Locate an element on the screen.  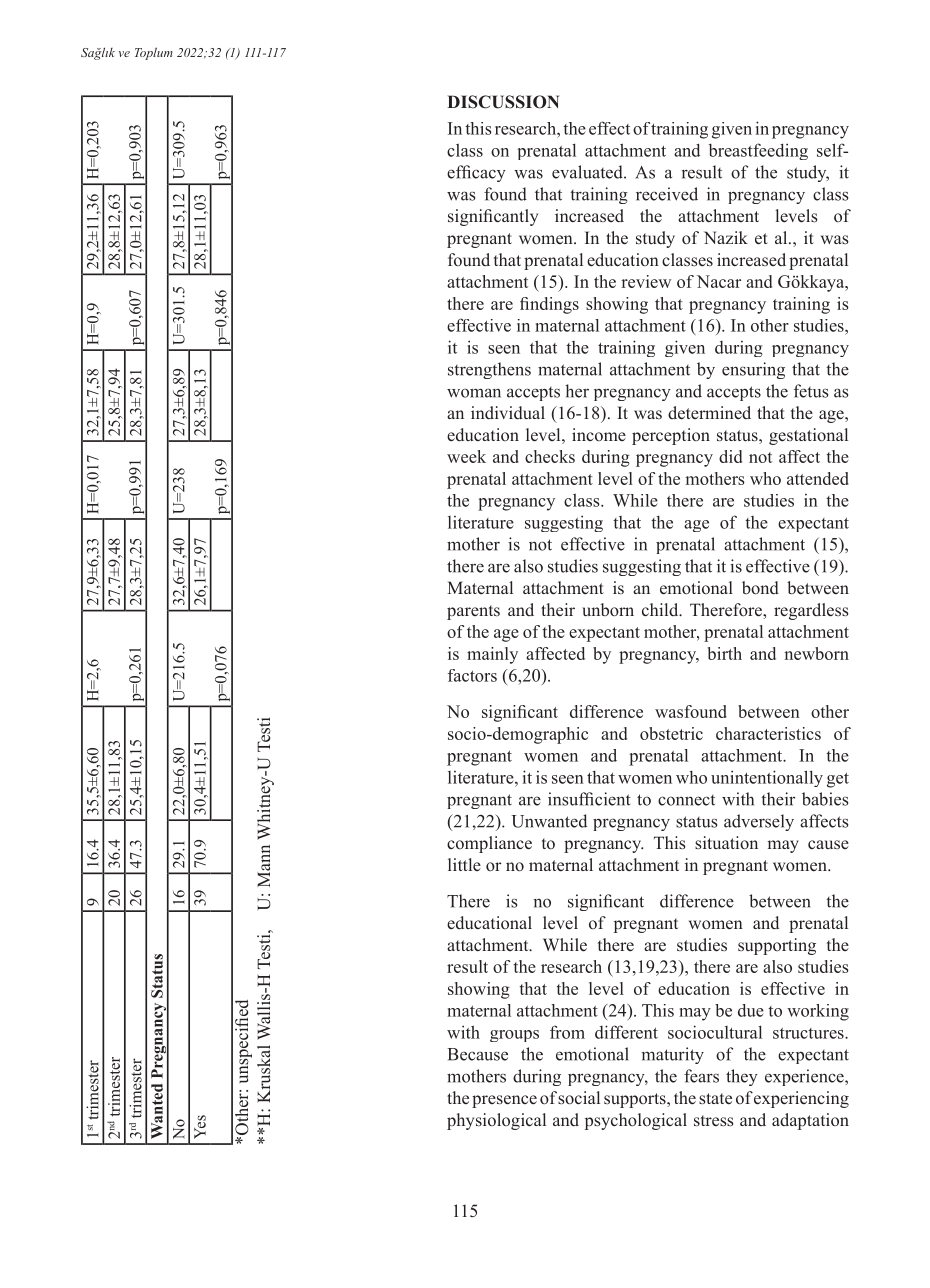
regardless is located at coordinates (811, 611).
